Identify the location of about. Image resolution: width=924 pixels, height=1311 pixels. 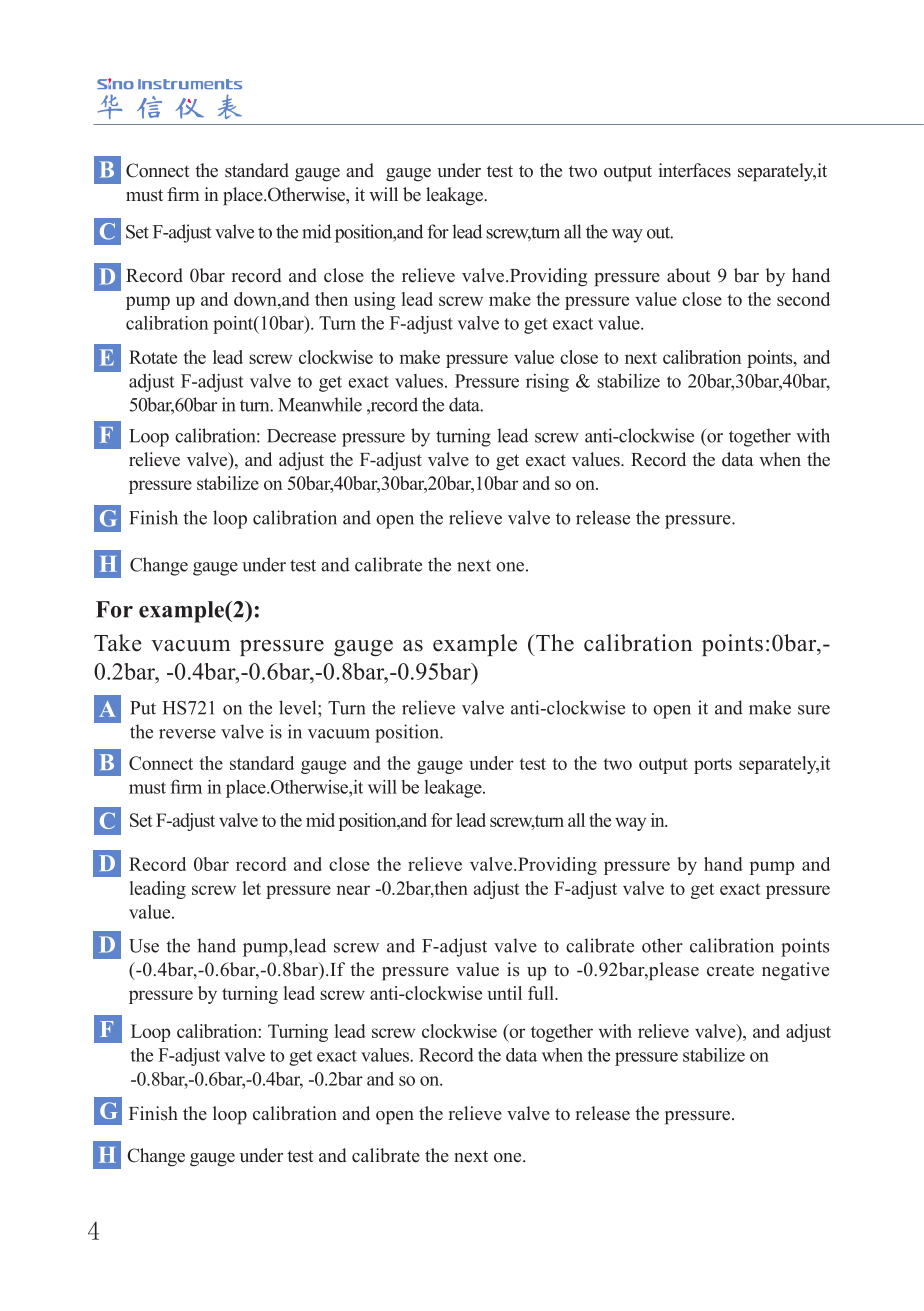
(689, 275).
